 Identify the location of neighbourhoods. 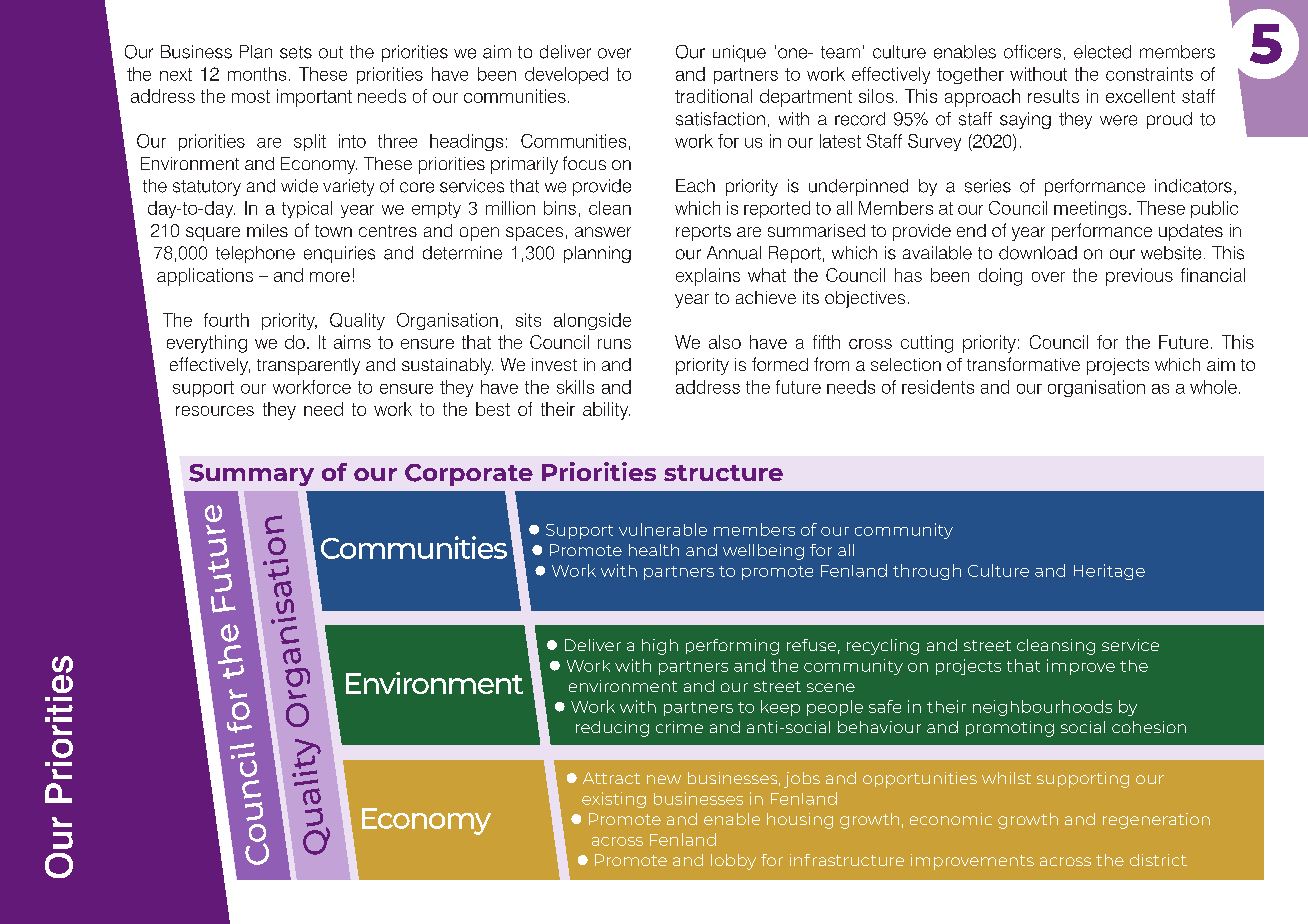
(1042, 708).
